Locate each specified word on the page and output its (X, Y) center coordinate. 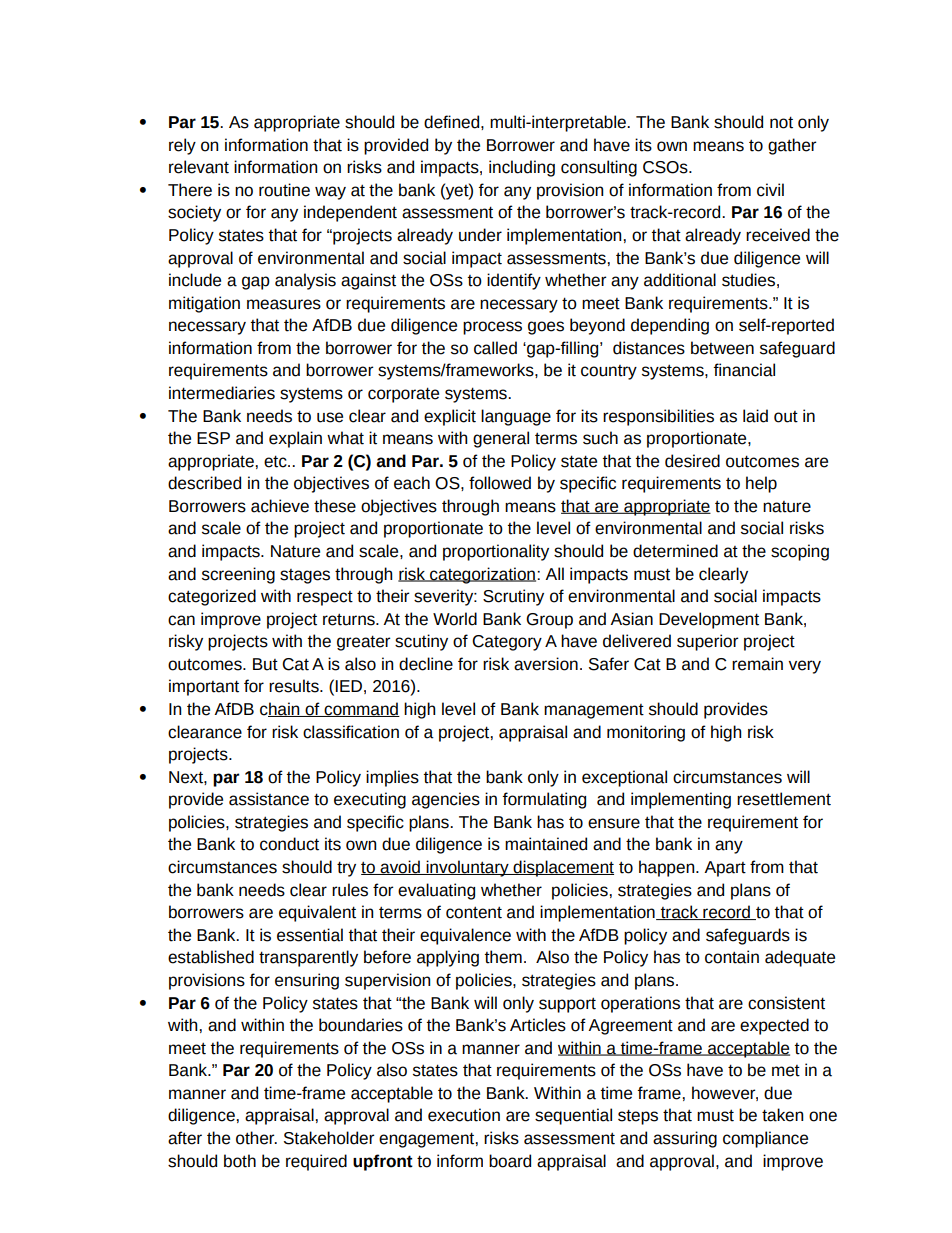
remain (757, 664)
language (516, 417)
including (522, 168)
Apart (725, 869)
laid (755, 416)
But (265, 664)
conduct (289, 844)
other (256, 1138)
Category (507, 643)
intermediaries (222, 393)
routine (284, 190)
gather (792, 146)
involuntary (468, 868)
